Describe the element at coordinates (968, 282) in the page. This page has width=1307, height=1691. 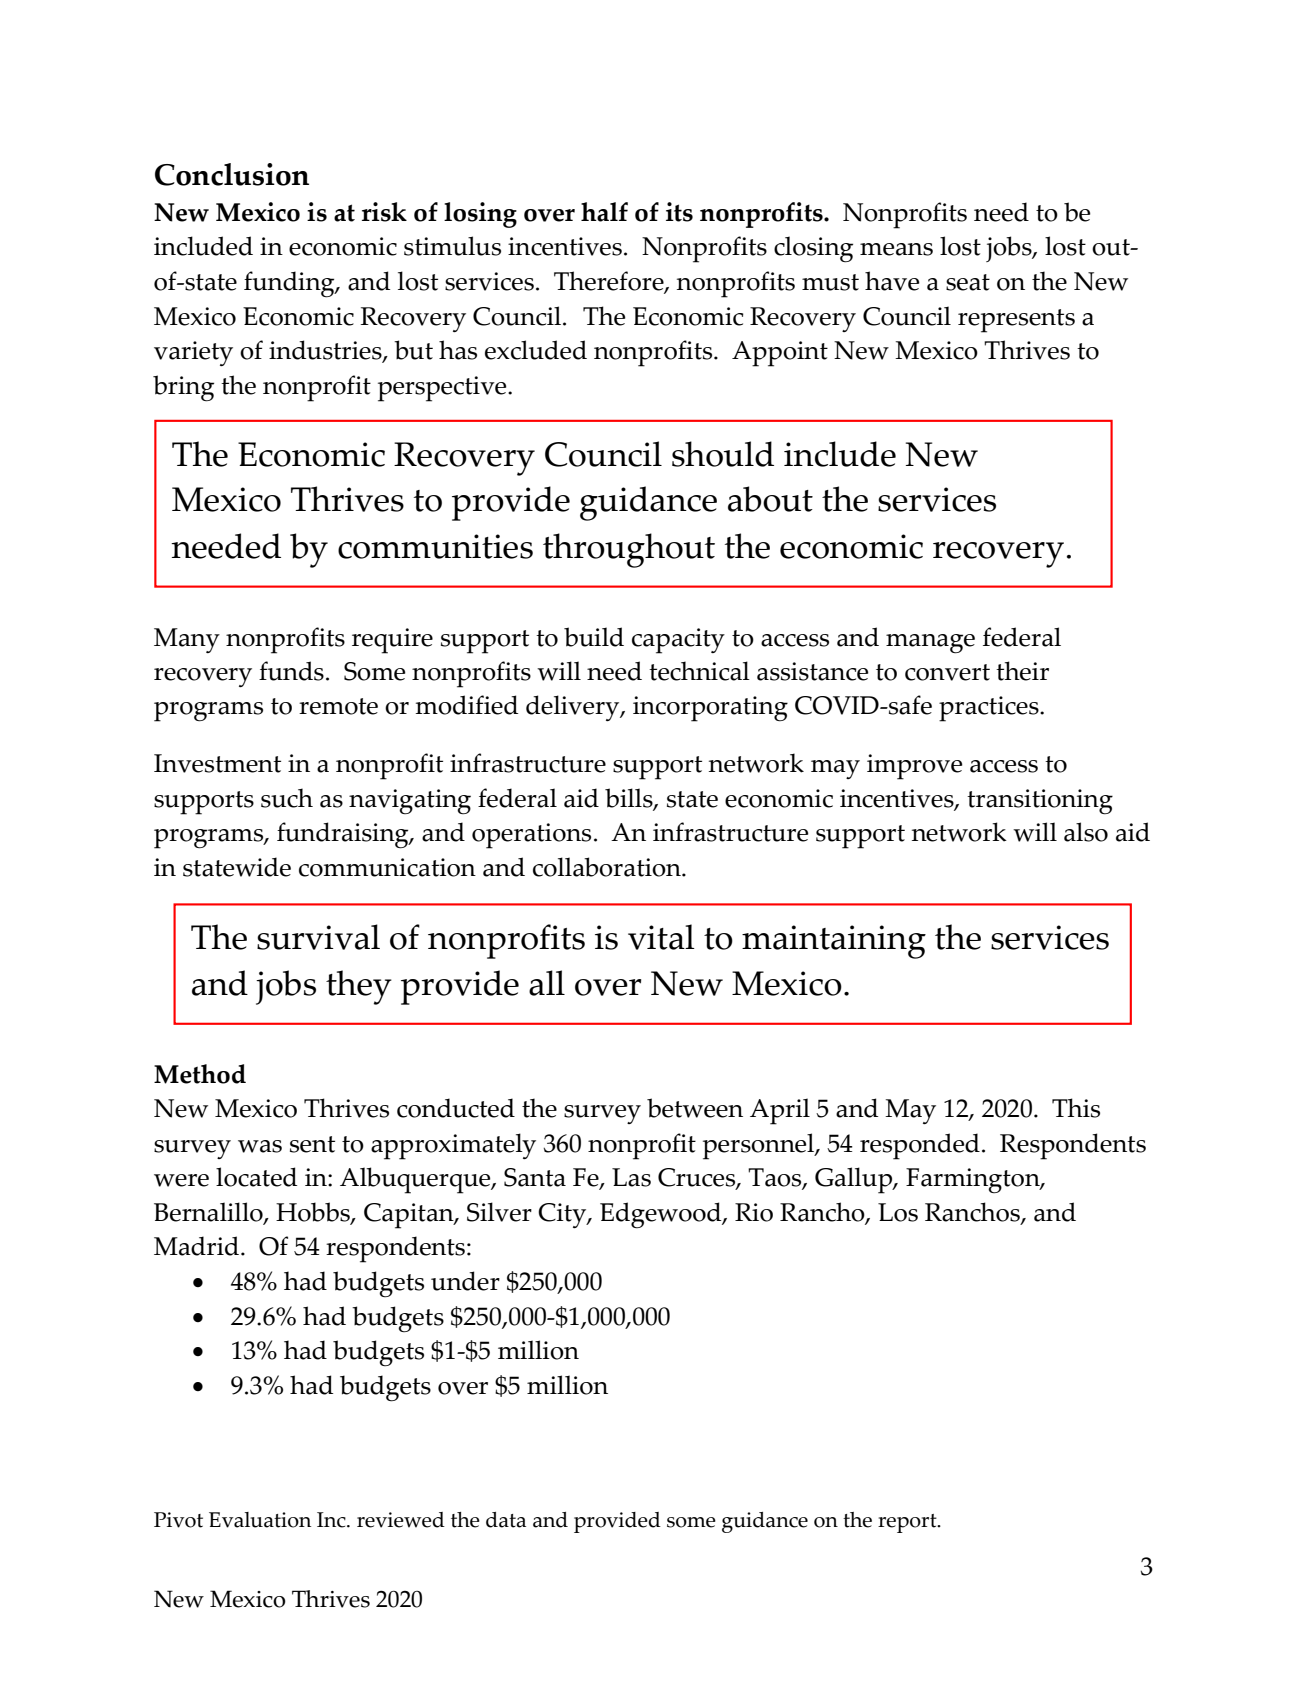
I see `seat` at that location.
